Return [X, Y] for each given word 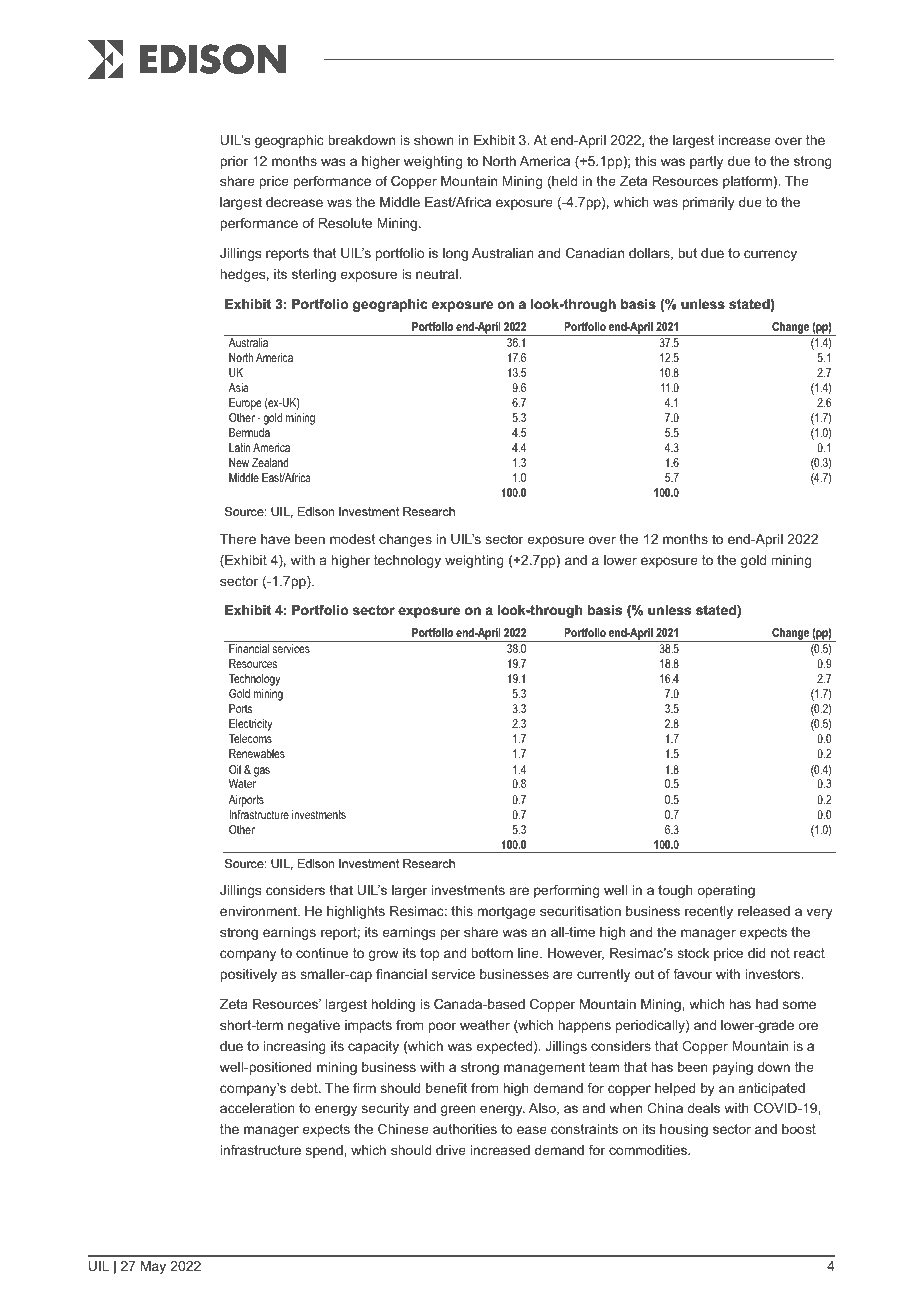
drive [451, 1150]
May [153, 1267]
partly [706, 162]
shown [434, 140]
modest [352, 539]
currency [770, 255]
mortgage [507, 912]
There [238, 539]
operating [726, 891]
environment [259, 911]
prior [234, 162]
